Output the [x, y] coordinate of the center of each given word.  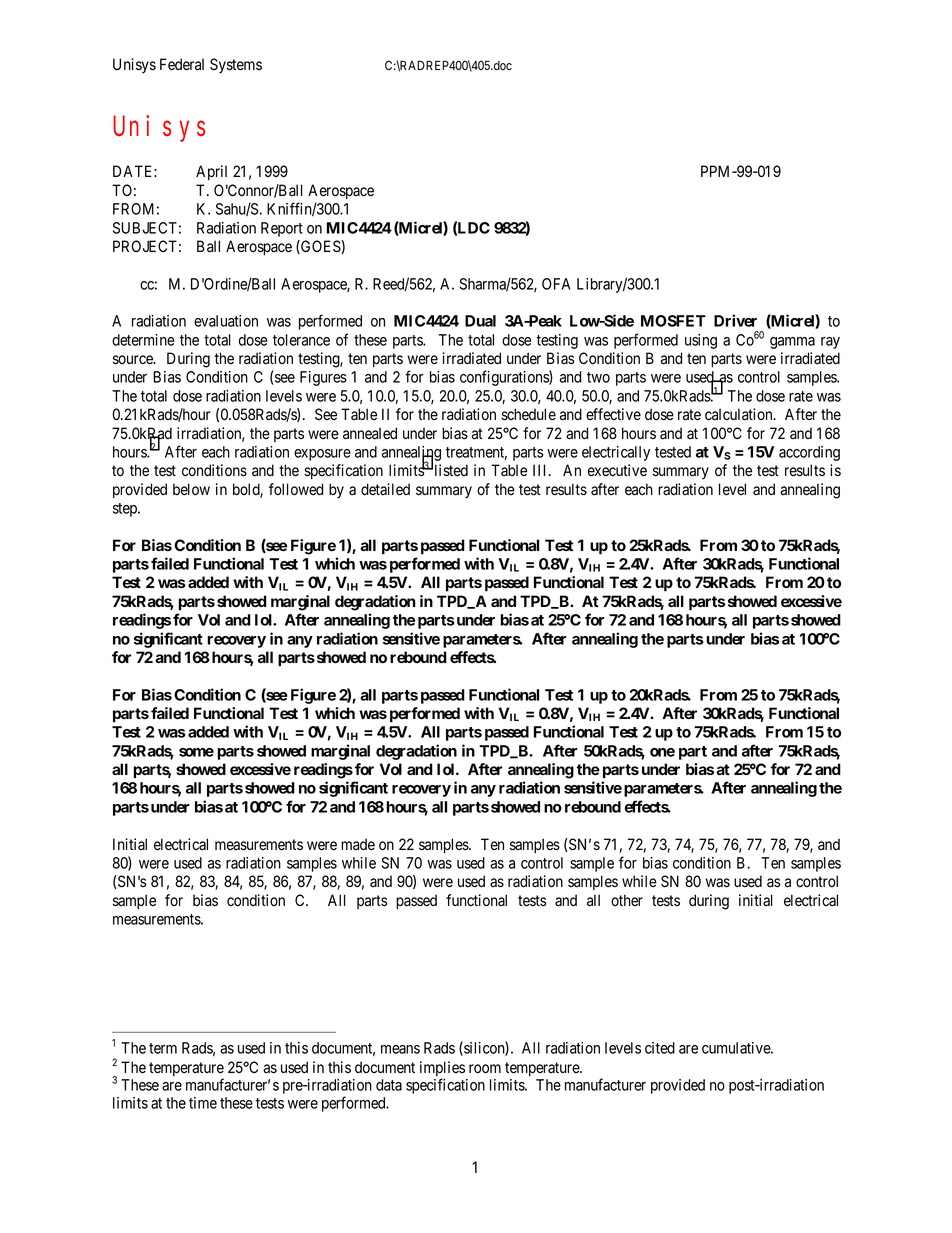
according [809, 453]
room [485, 1069]
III [541, 470]
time [203, 1103]
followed [296, 489]
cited [660, 1048]
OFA [556, 284]
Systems [236, 66]
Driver [735, 320]
